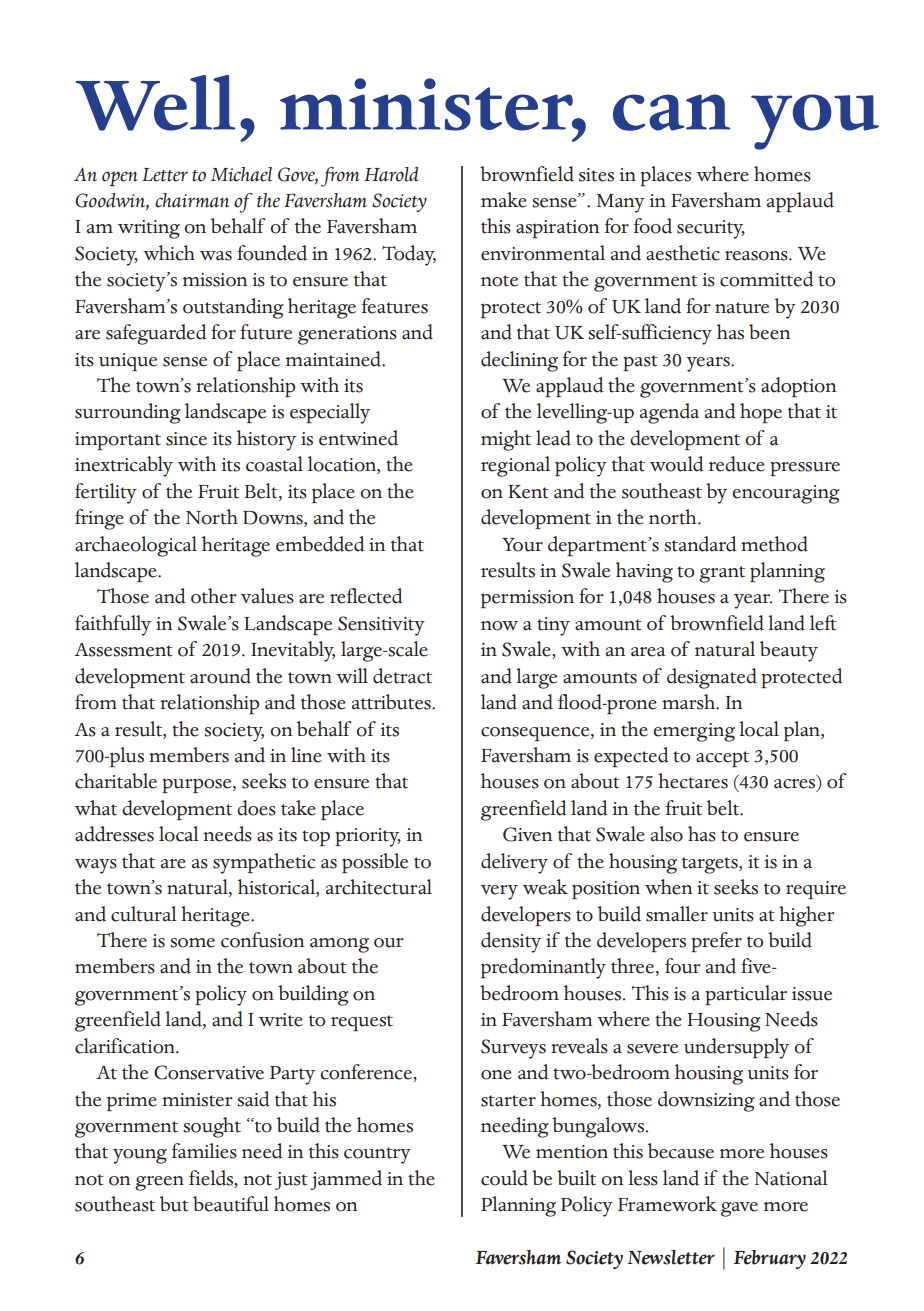 The height and width of the image is (1311, 924). Describe the element at coordinates (737, 464) in the image. I see `reduce` at that location.
